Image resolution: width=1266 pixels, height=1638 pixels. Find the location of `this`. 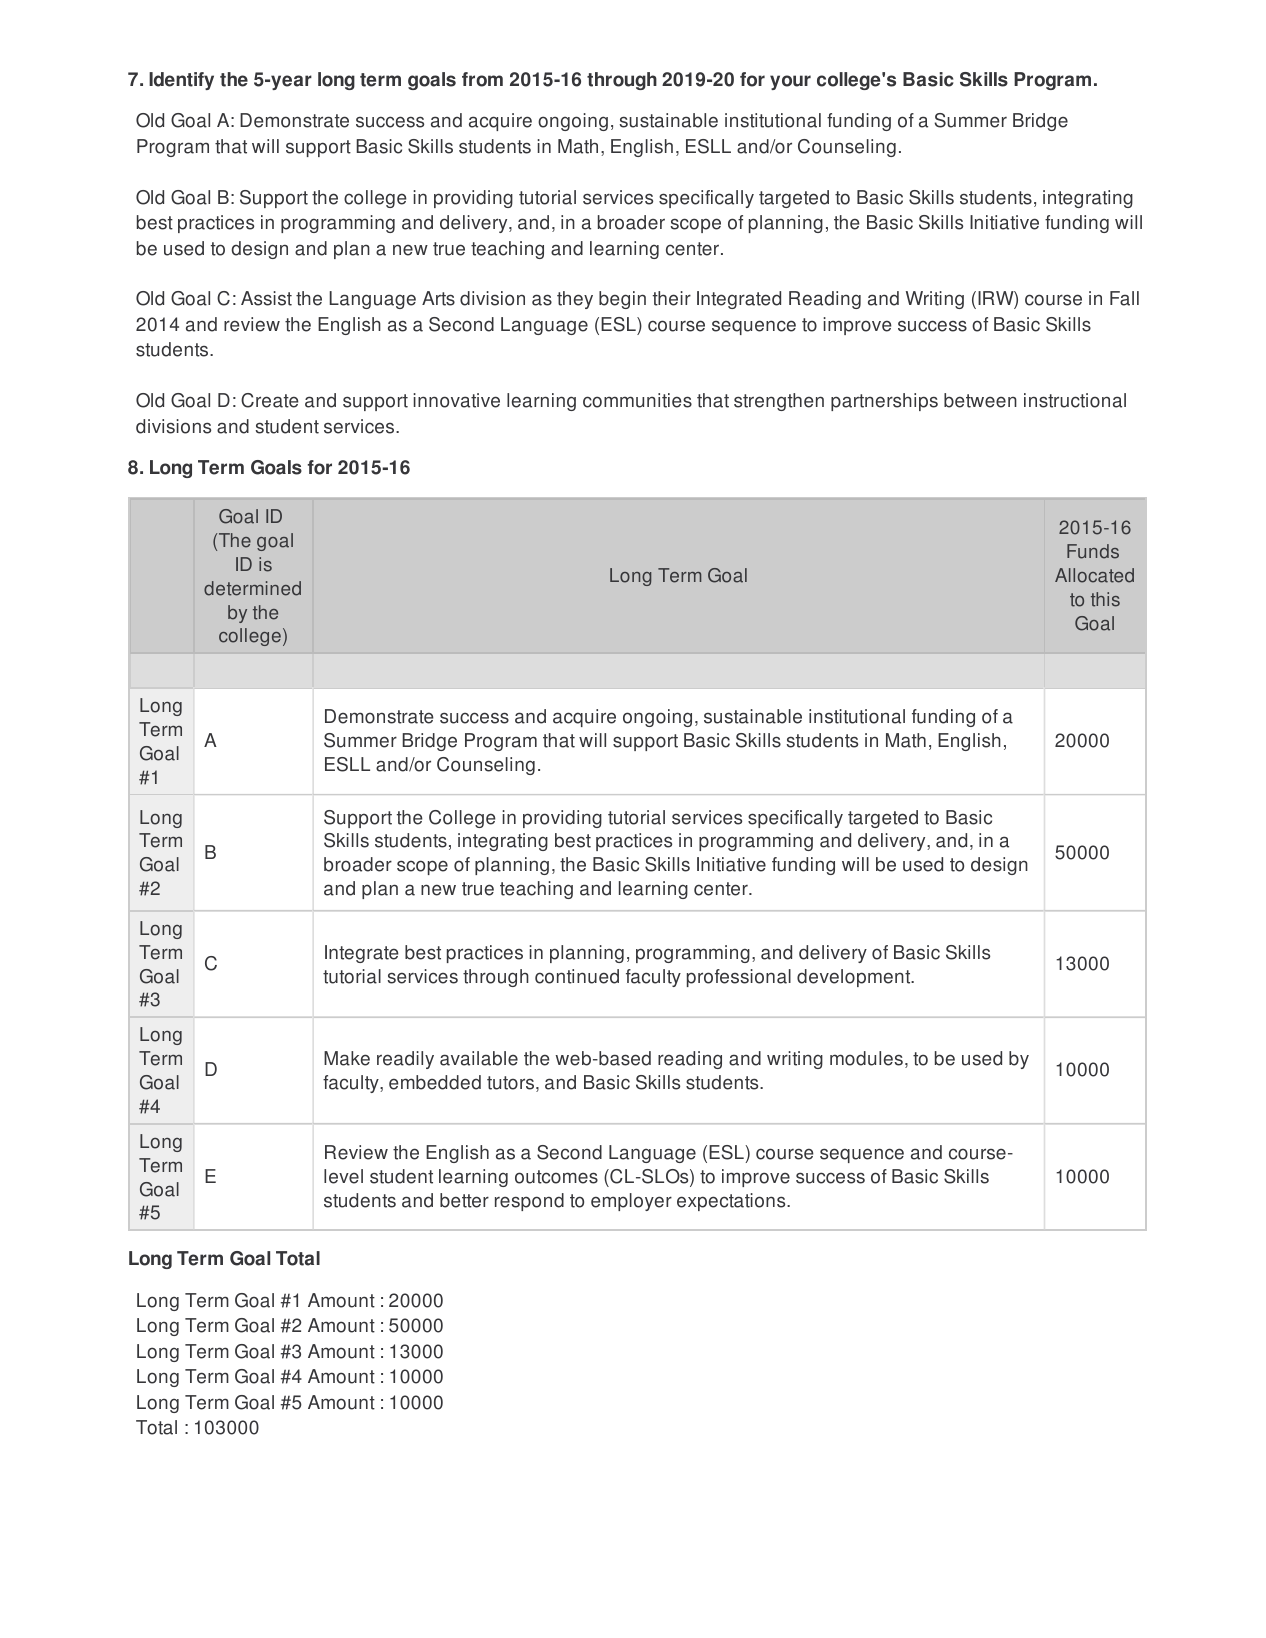

this is located at coordinates (1105, 599).
